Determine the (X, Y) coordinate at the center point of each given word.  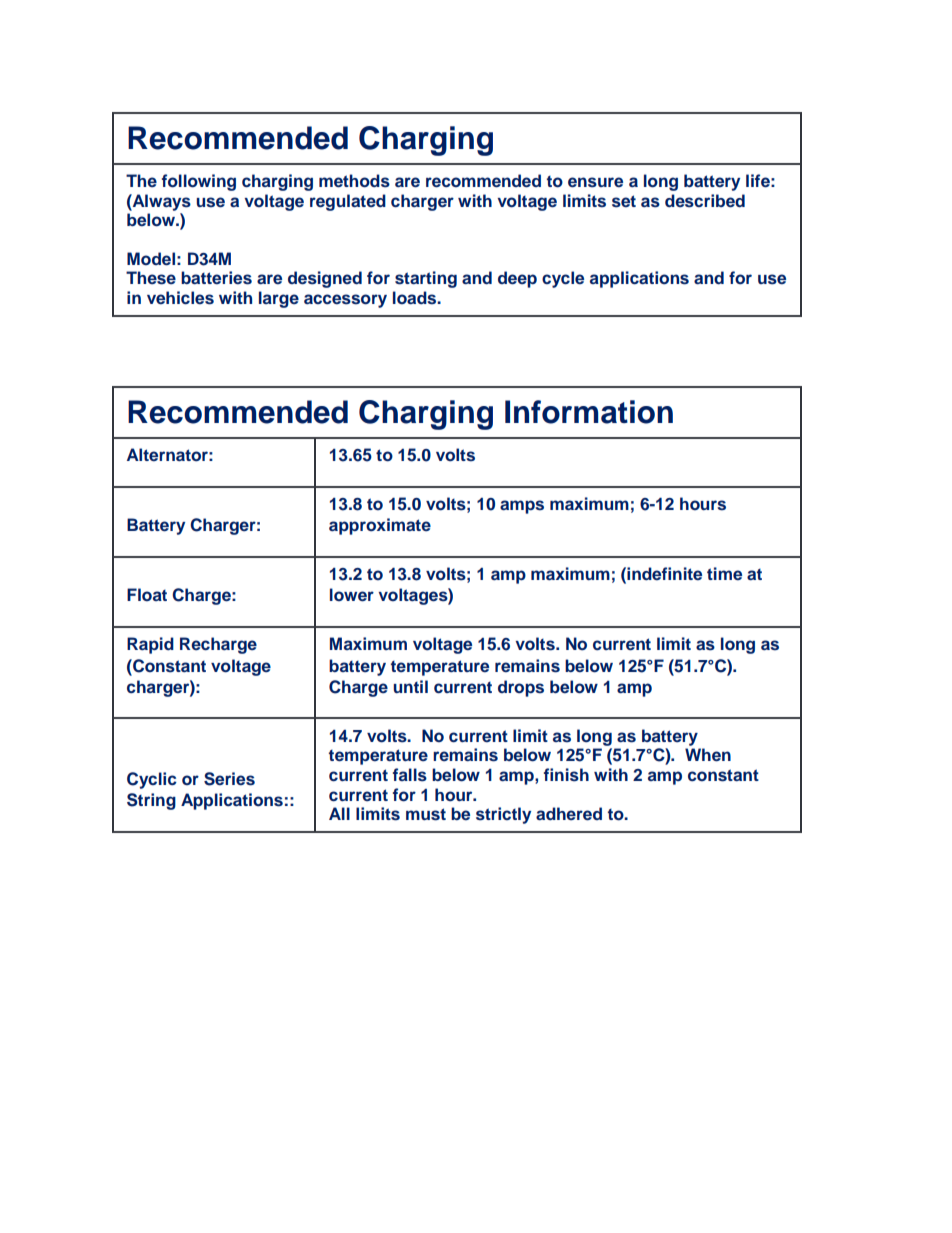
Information (589, 412)
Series (229, 779)
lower (352, 595)
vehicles (180, 298)
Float (147, 594)
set (624, 201)
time (724, 574)
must (426, 814)
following (199, 182)
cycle (563, 279)
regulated (348, 202)
